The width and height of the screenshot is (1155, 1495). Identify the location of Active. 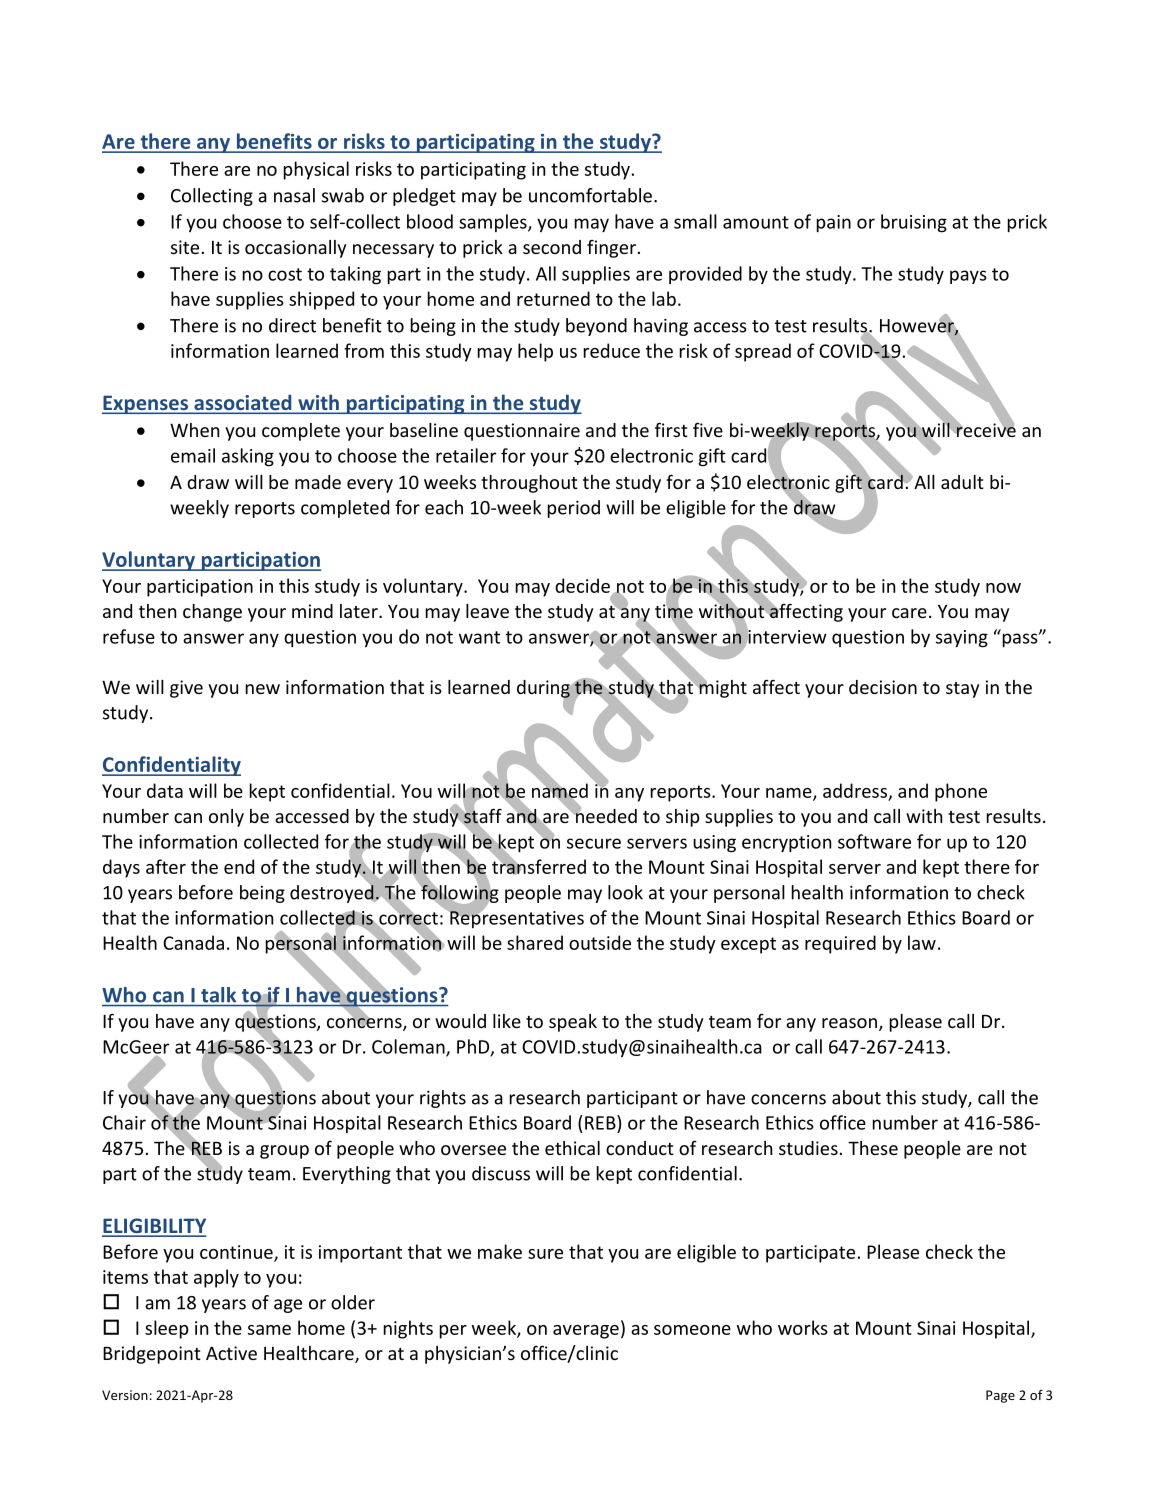
(231, 1353).
